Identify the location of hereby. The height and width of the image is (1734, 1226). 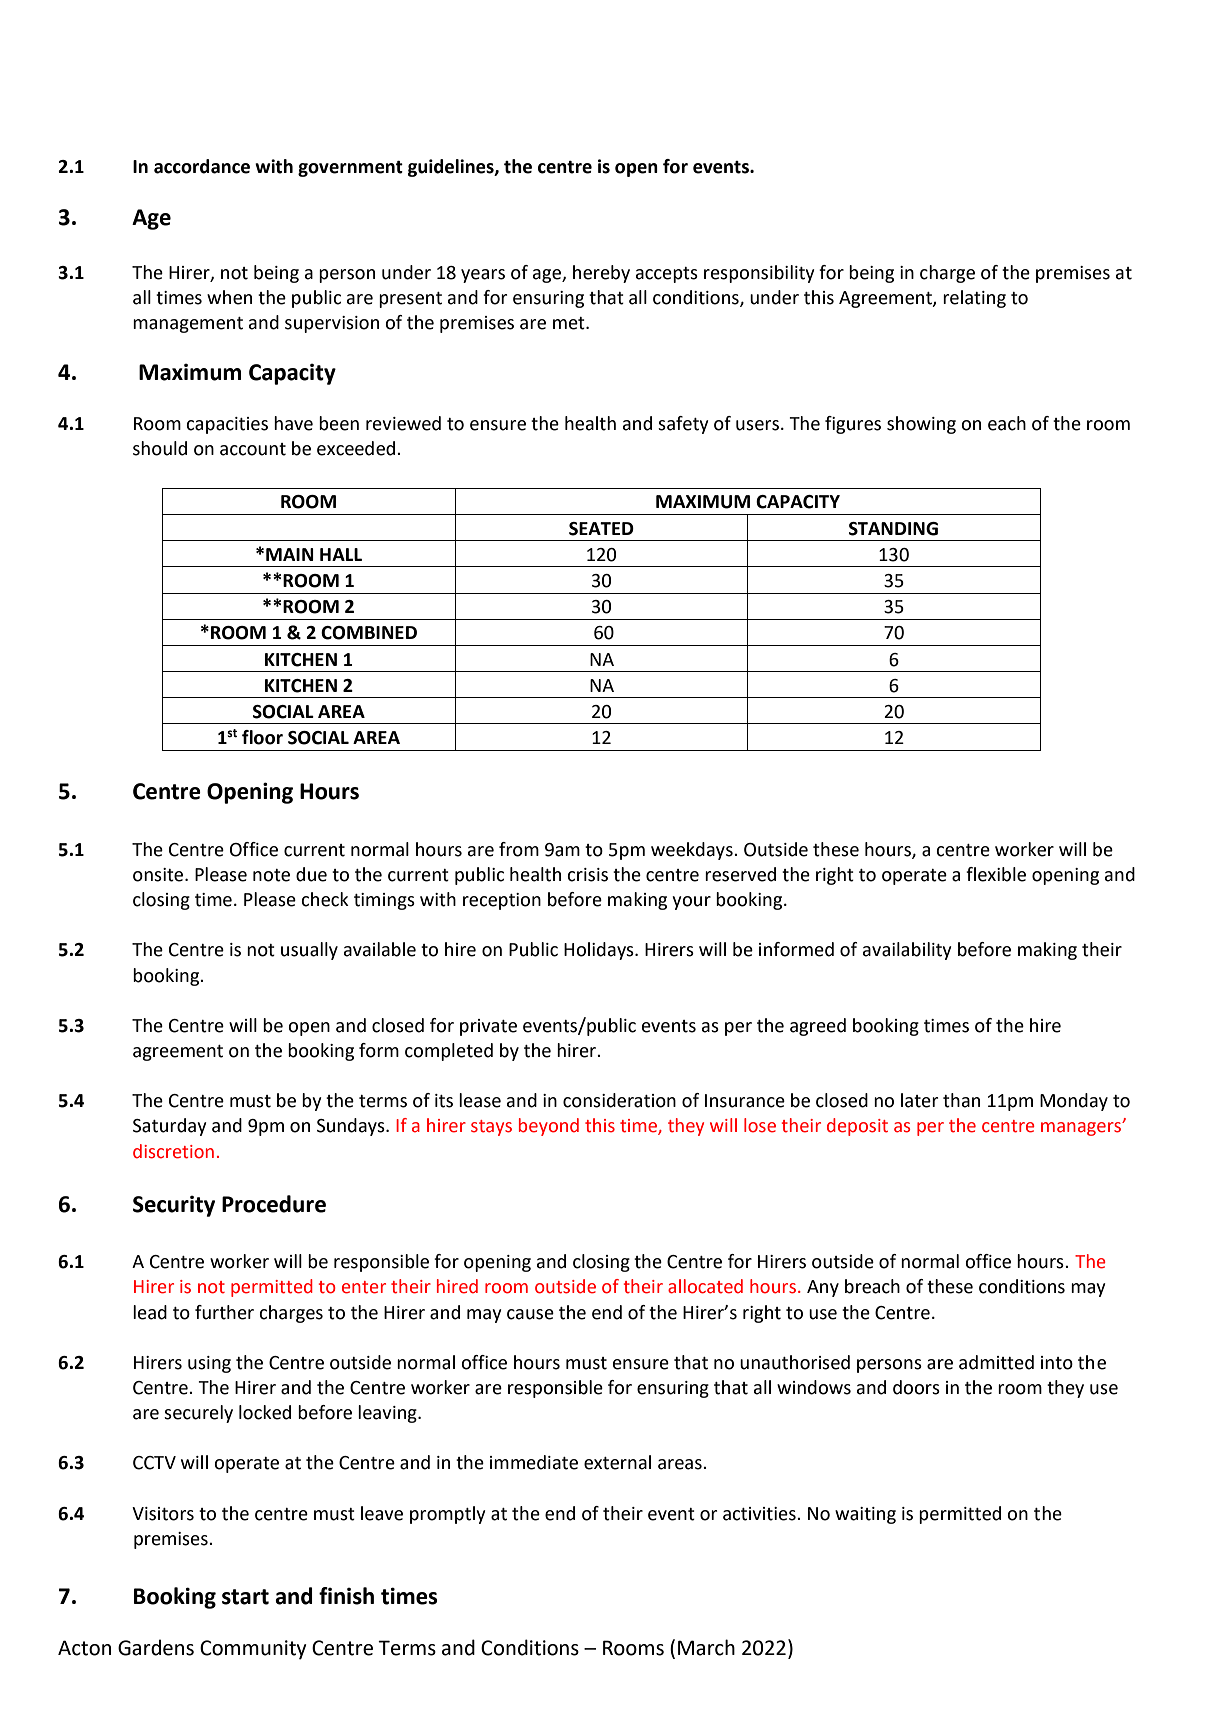
(601, 274).
